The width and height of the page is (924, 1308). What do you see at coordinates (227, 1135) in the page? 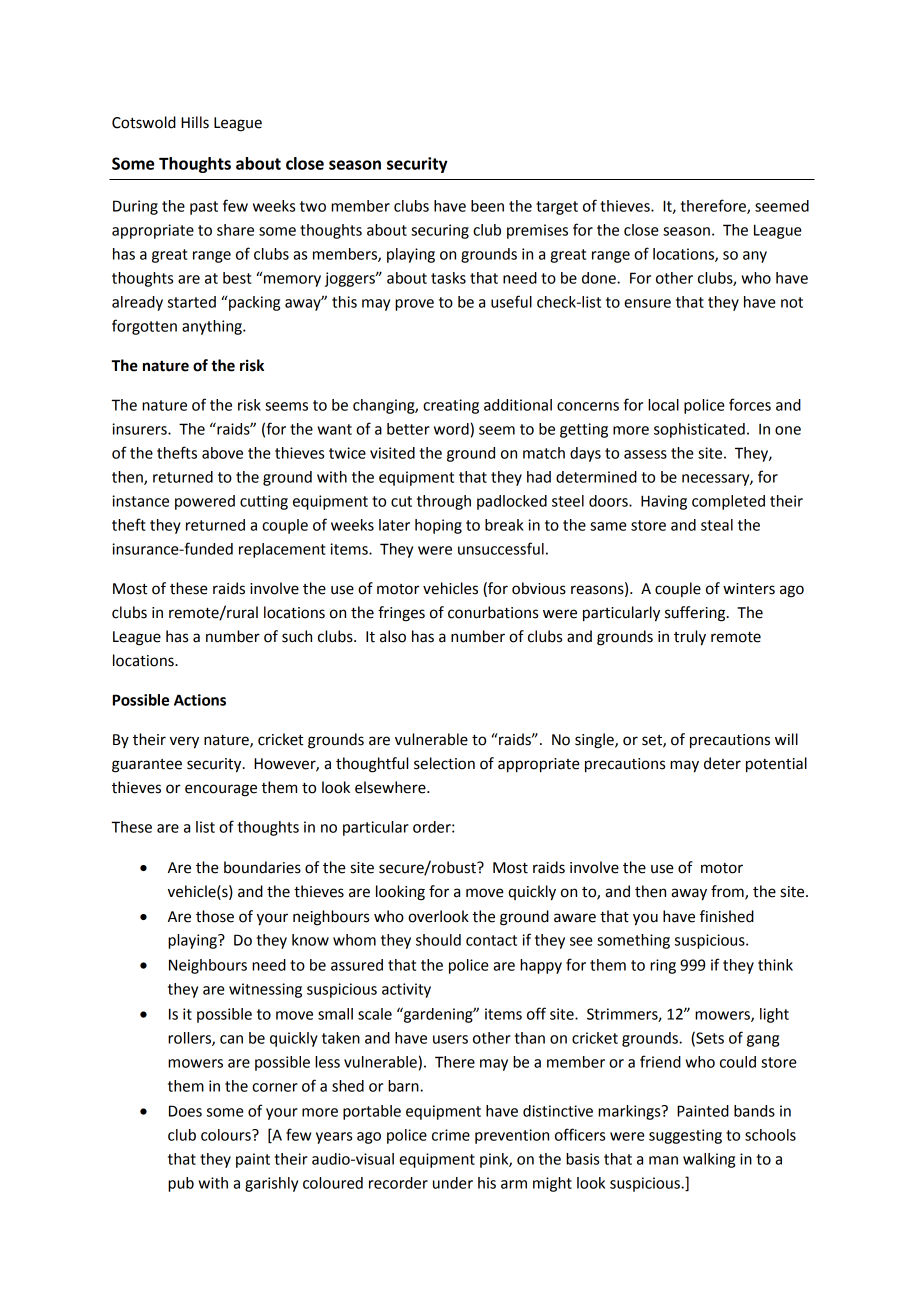
I see `colours` at bounding box center [227, 1135].
